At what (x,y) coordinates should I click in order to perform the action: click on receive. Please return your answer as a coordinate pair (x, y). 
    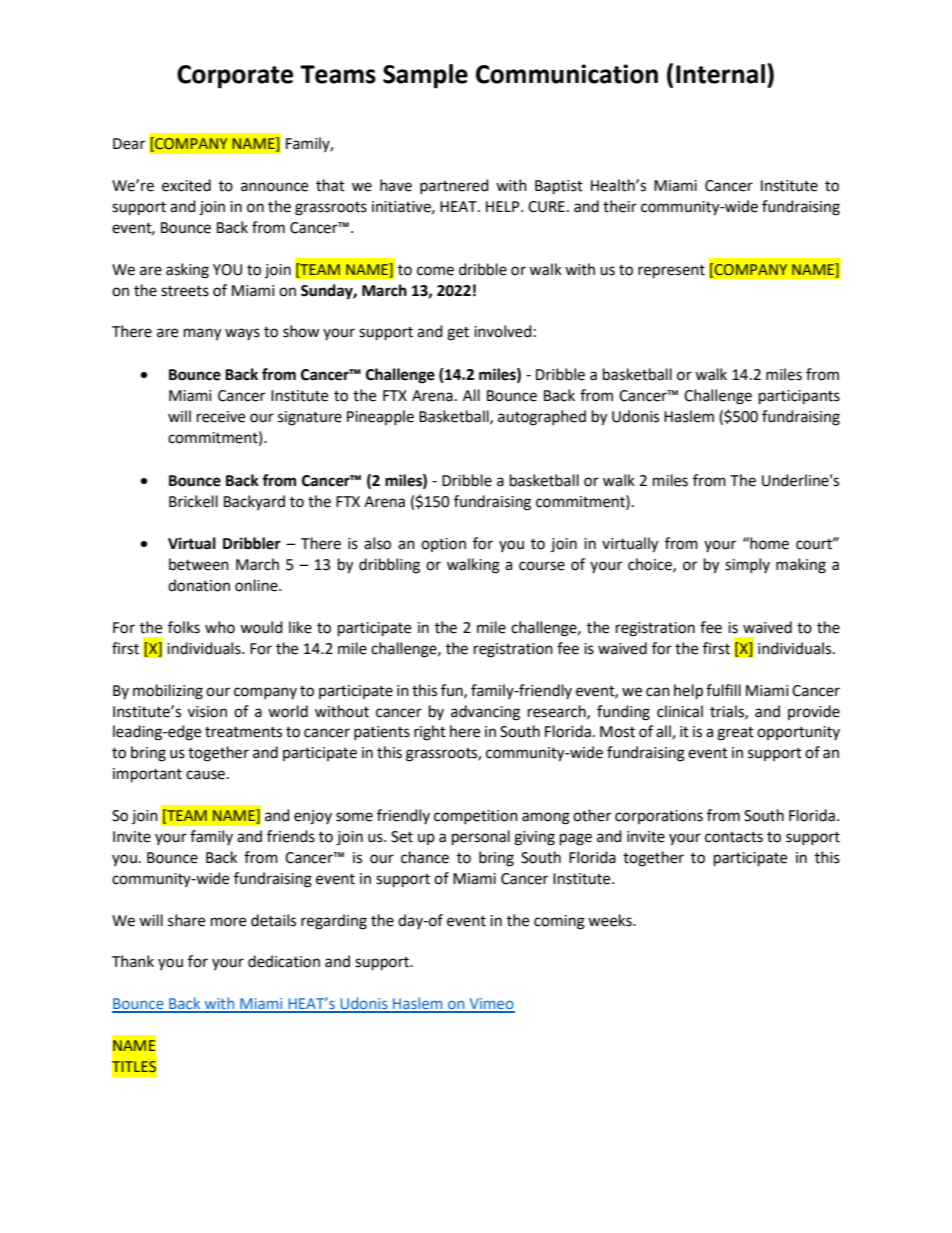
    Looking at the image, I should click on (221, 417).
